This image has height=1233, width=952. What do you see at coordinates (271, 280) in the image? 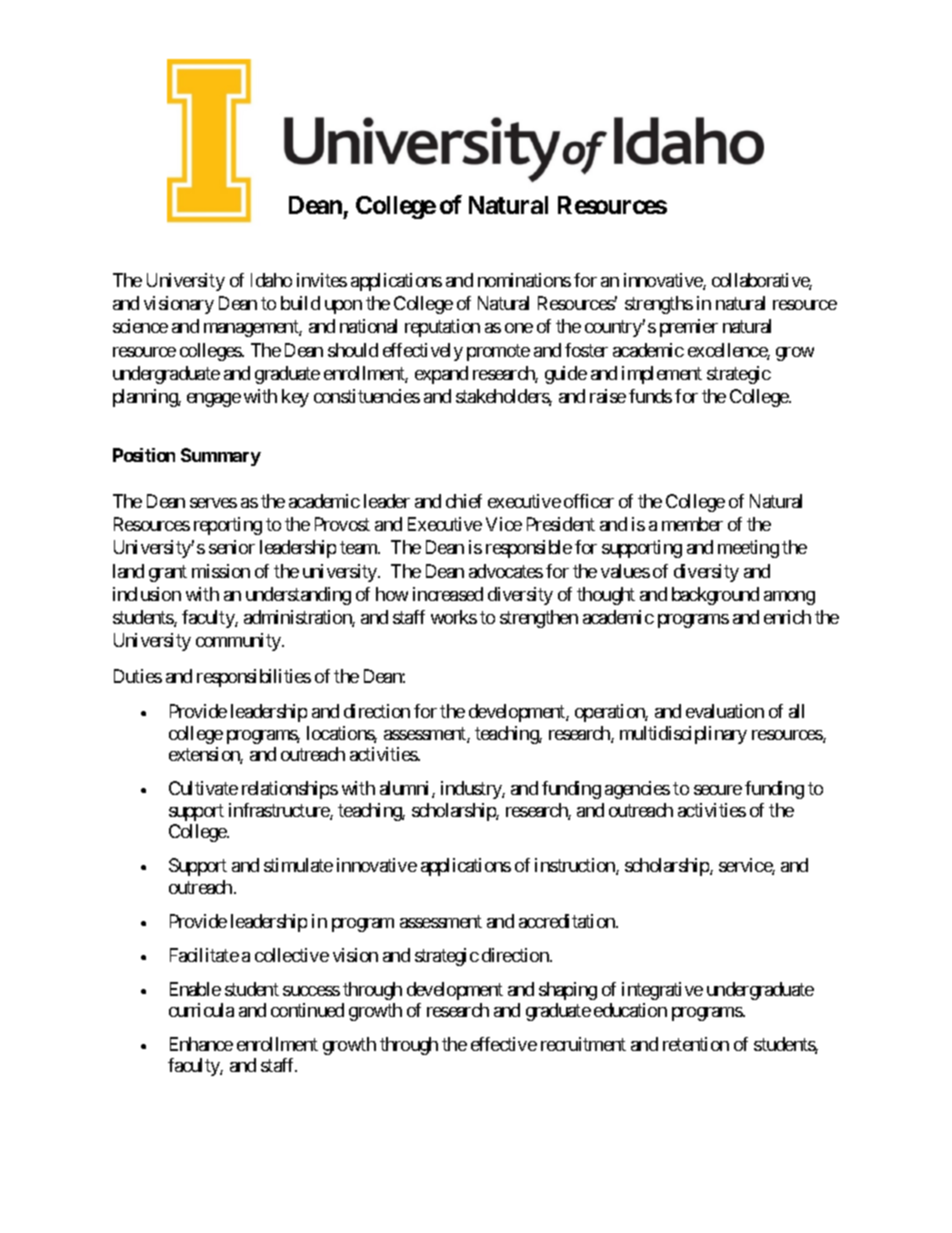
I see `Idaho` at bounding box center [271, 280].
